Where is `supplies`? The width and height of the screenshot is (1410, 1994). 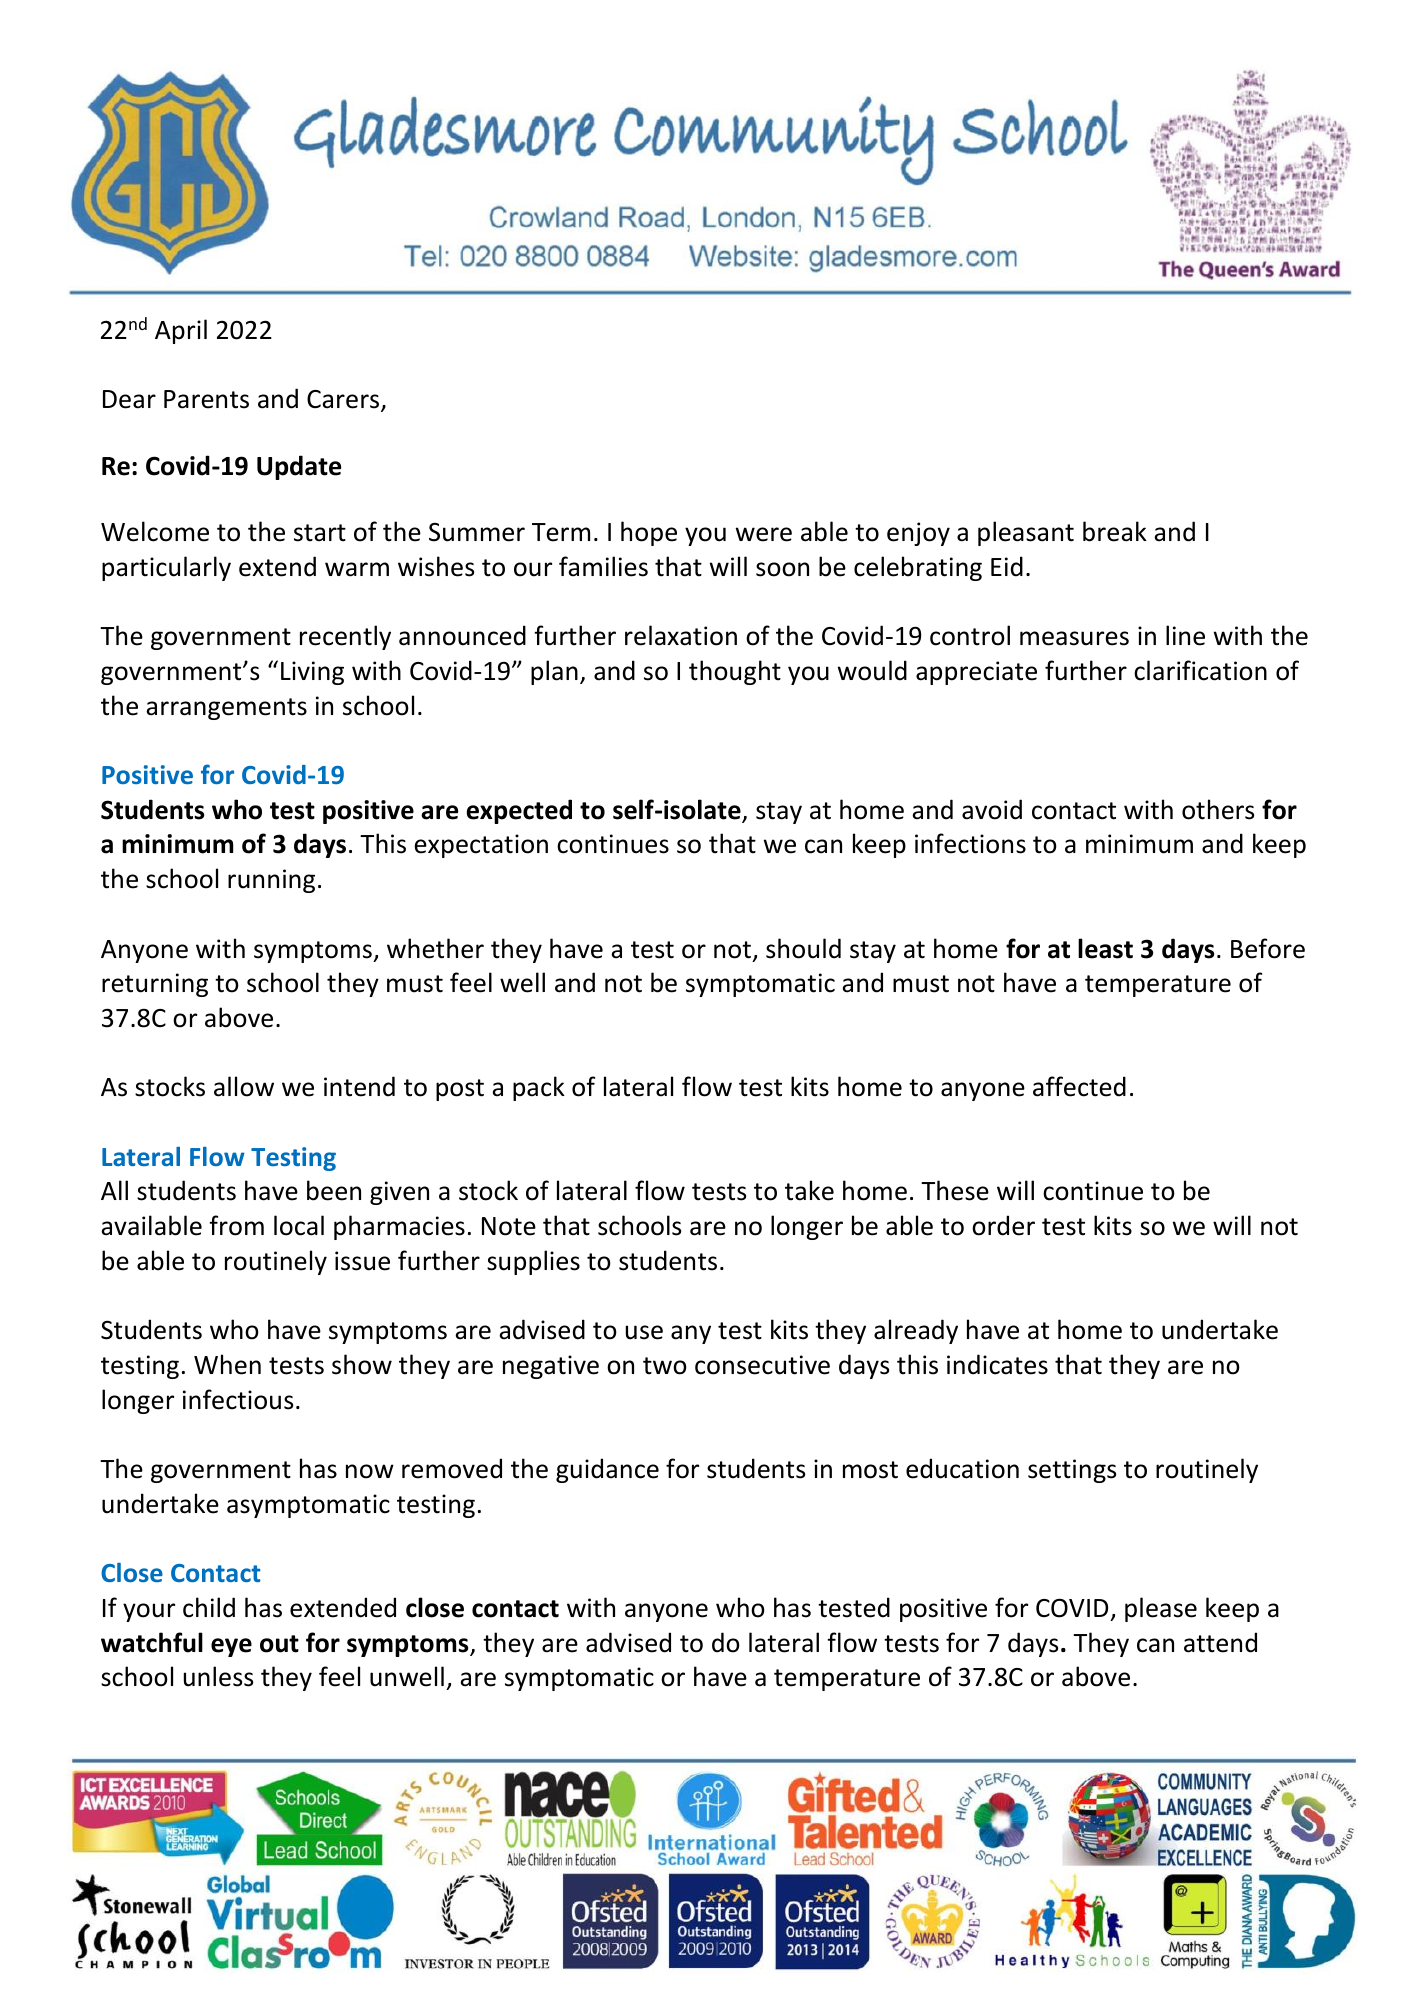
supplies is located at coordinates (533, 1262).
